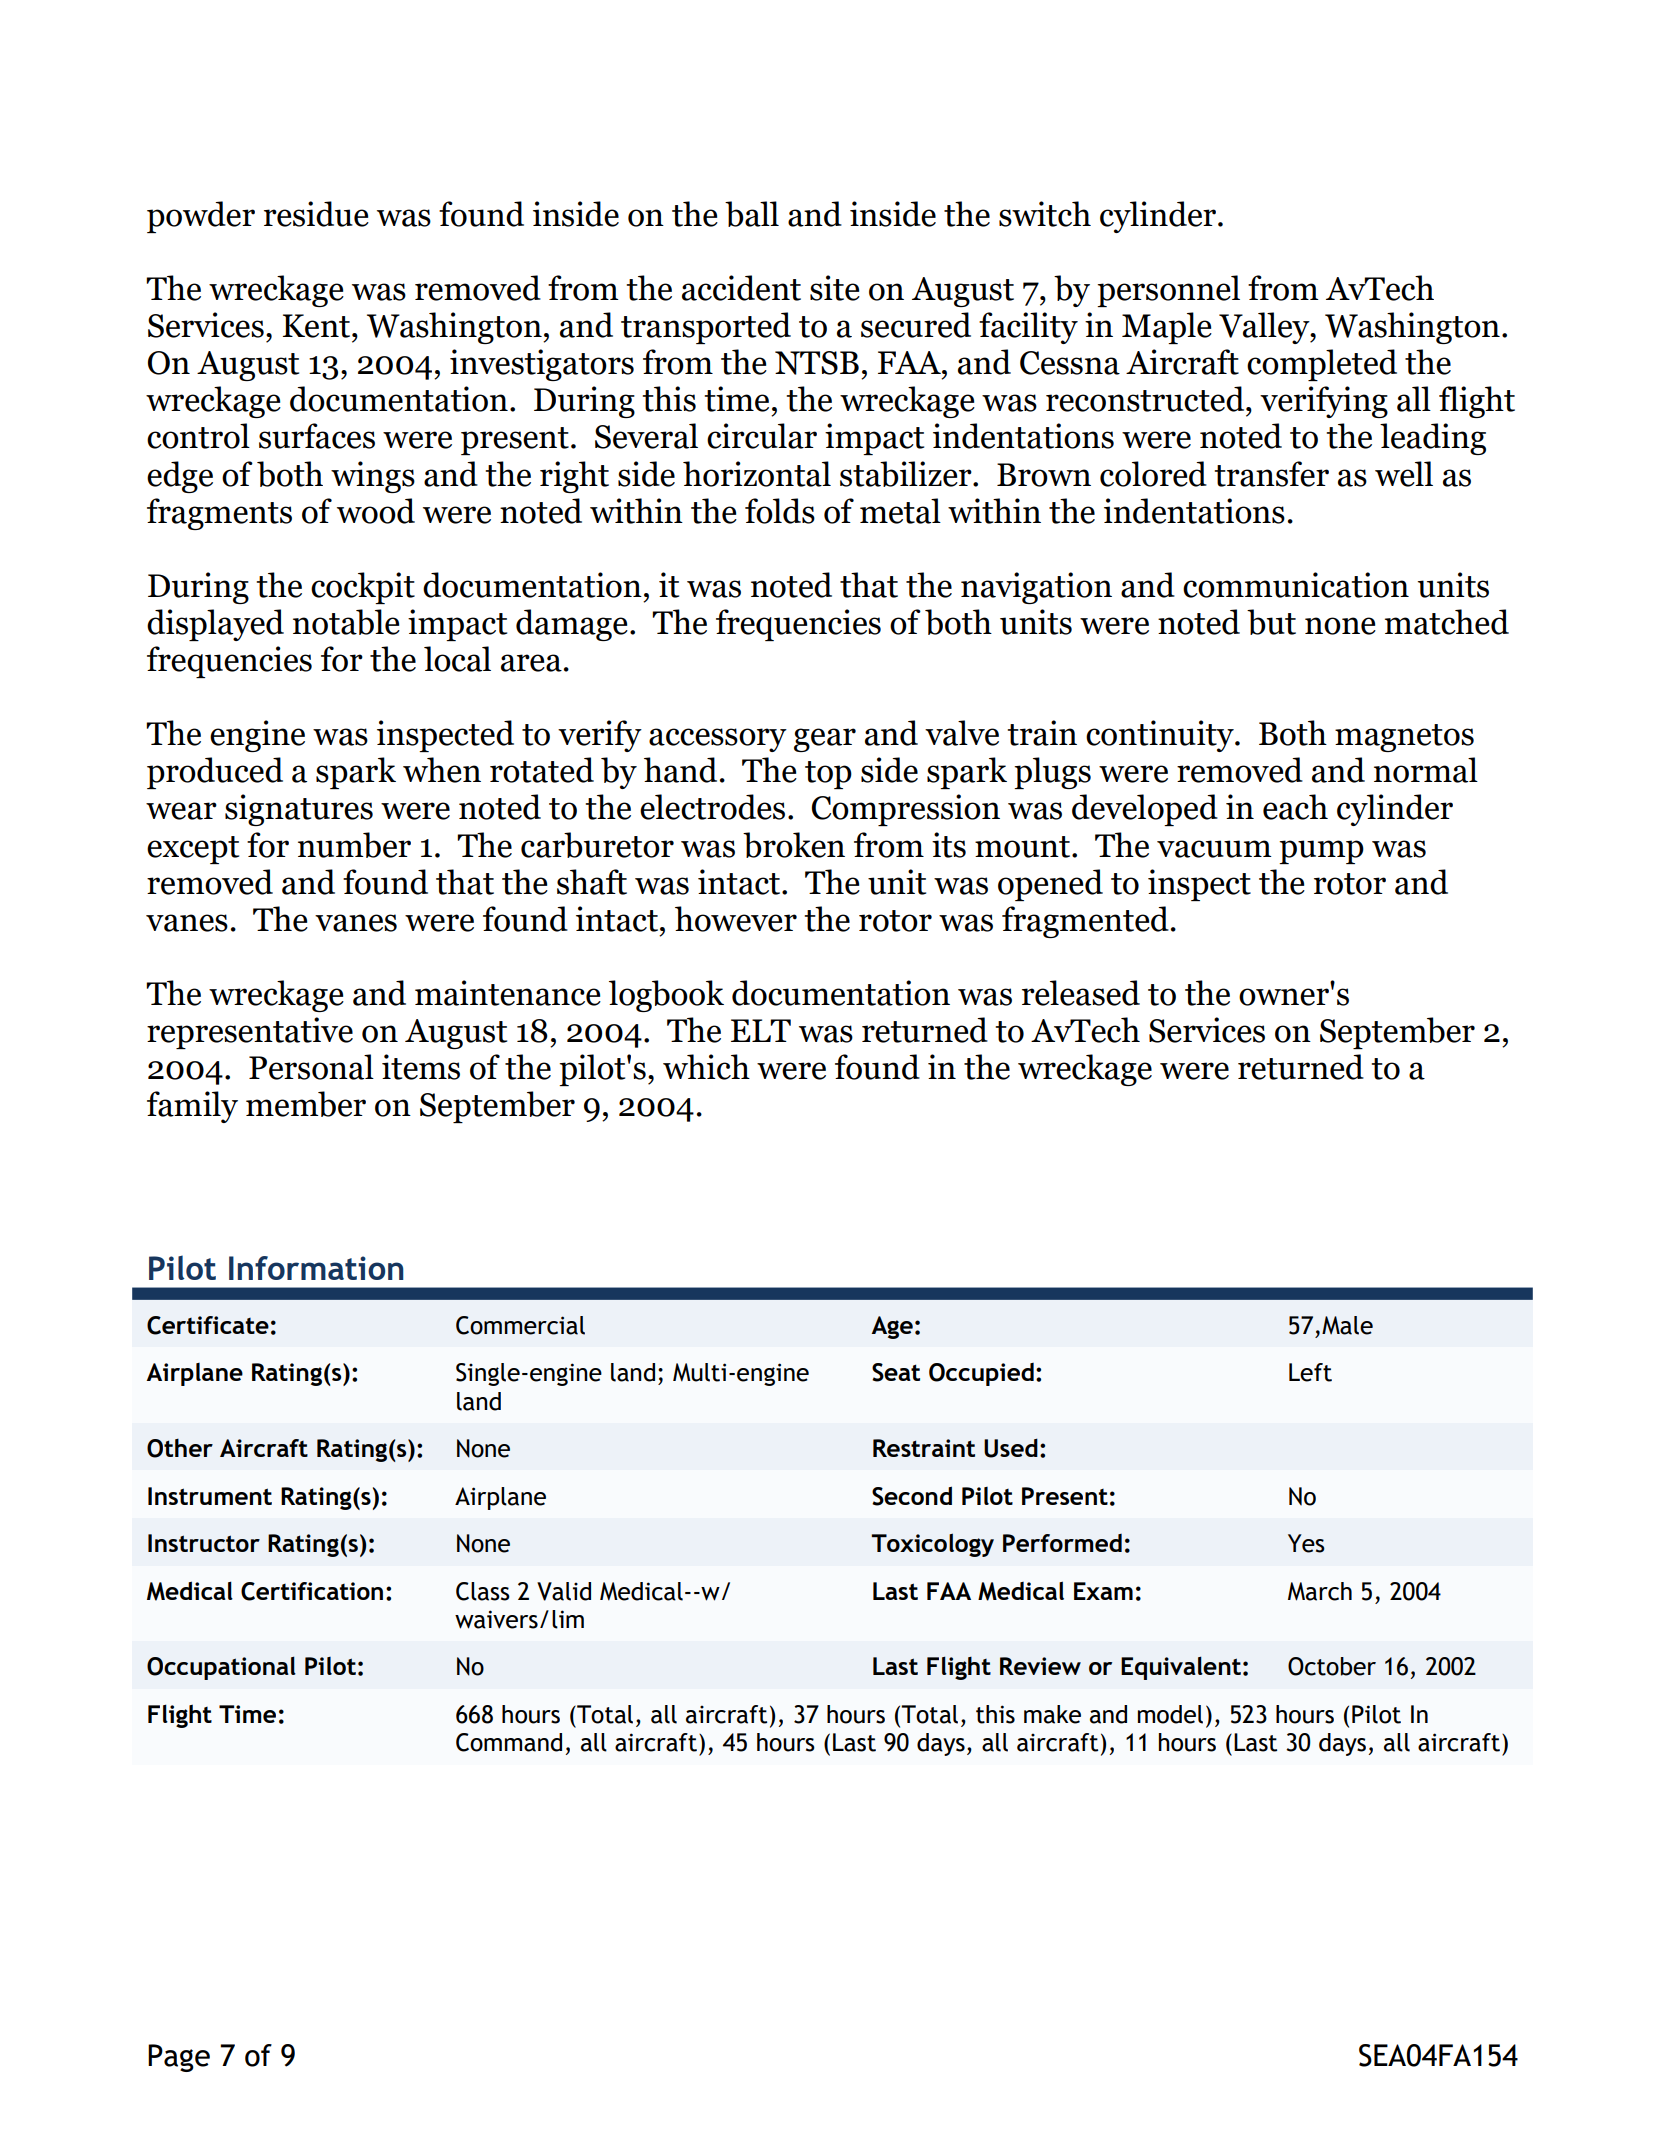 Image resolution: width=1665 pixels, height=2155 pixels. Describe the element at coordinates (316, 214) in the screenshot. I see `residue` at that location.
